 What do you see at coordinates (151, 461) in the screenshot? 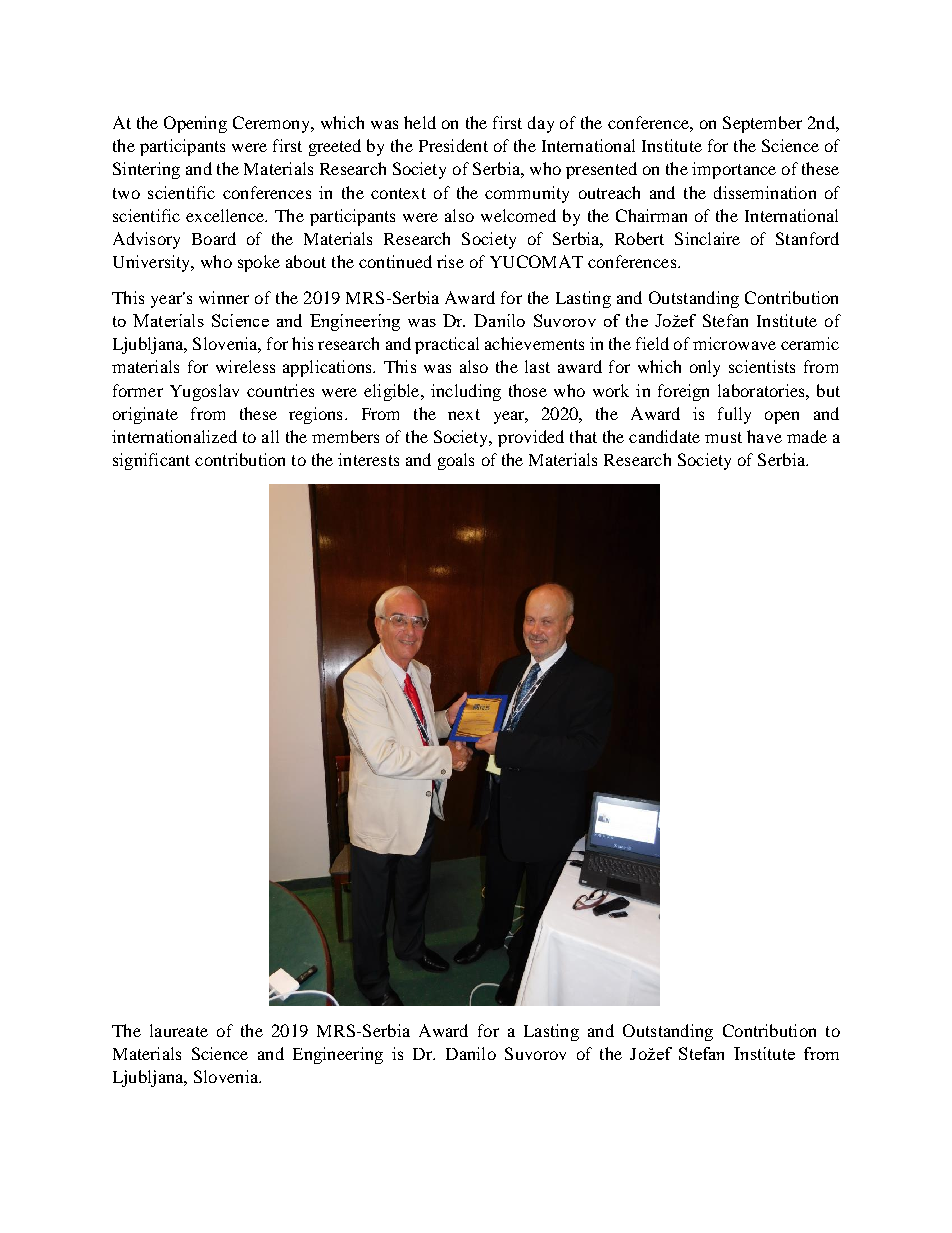
I see `significant` at bounding box center [151, 461].
